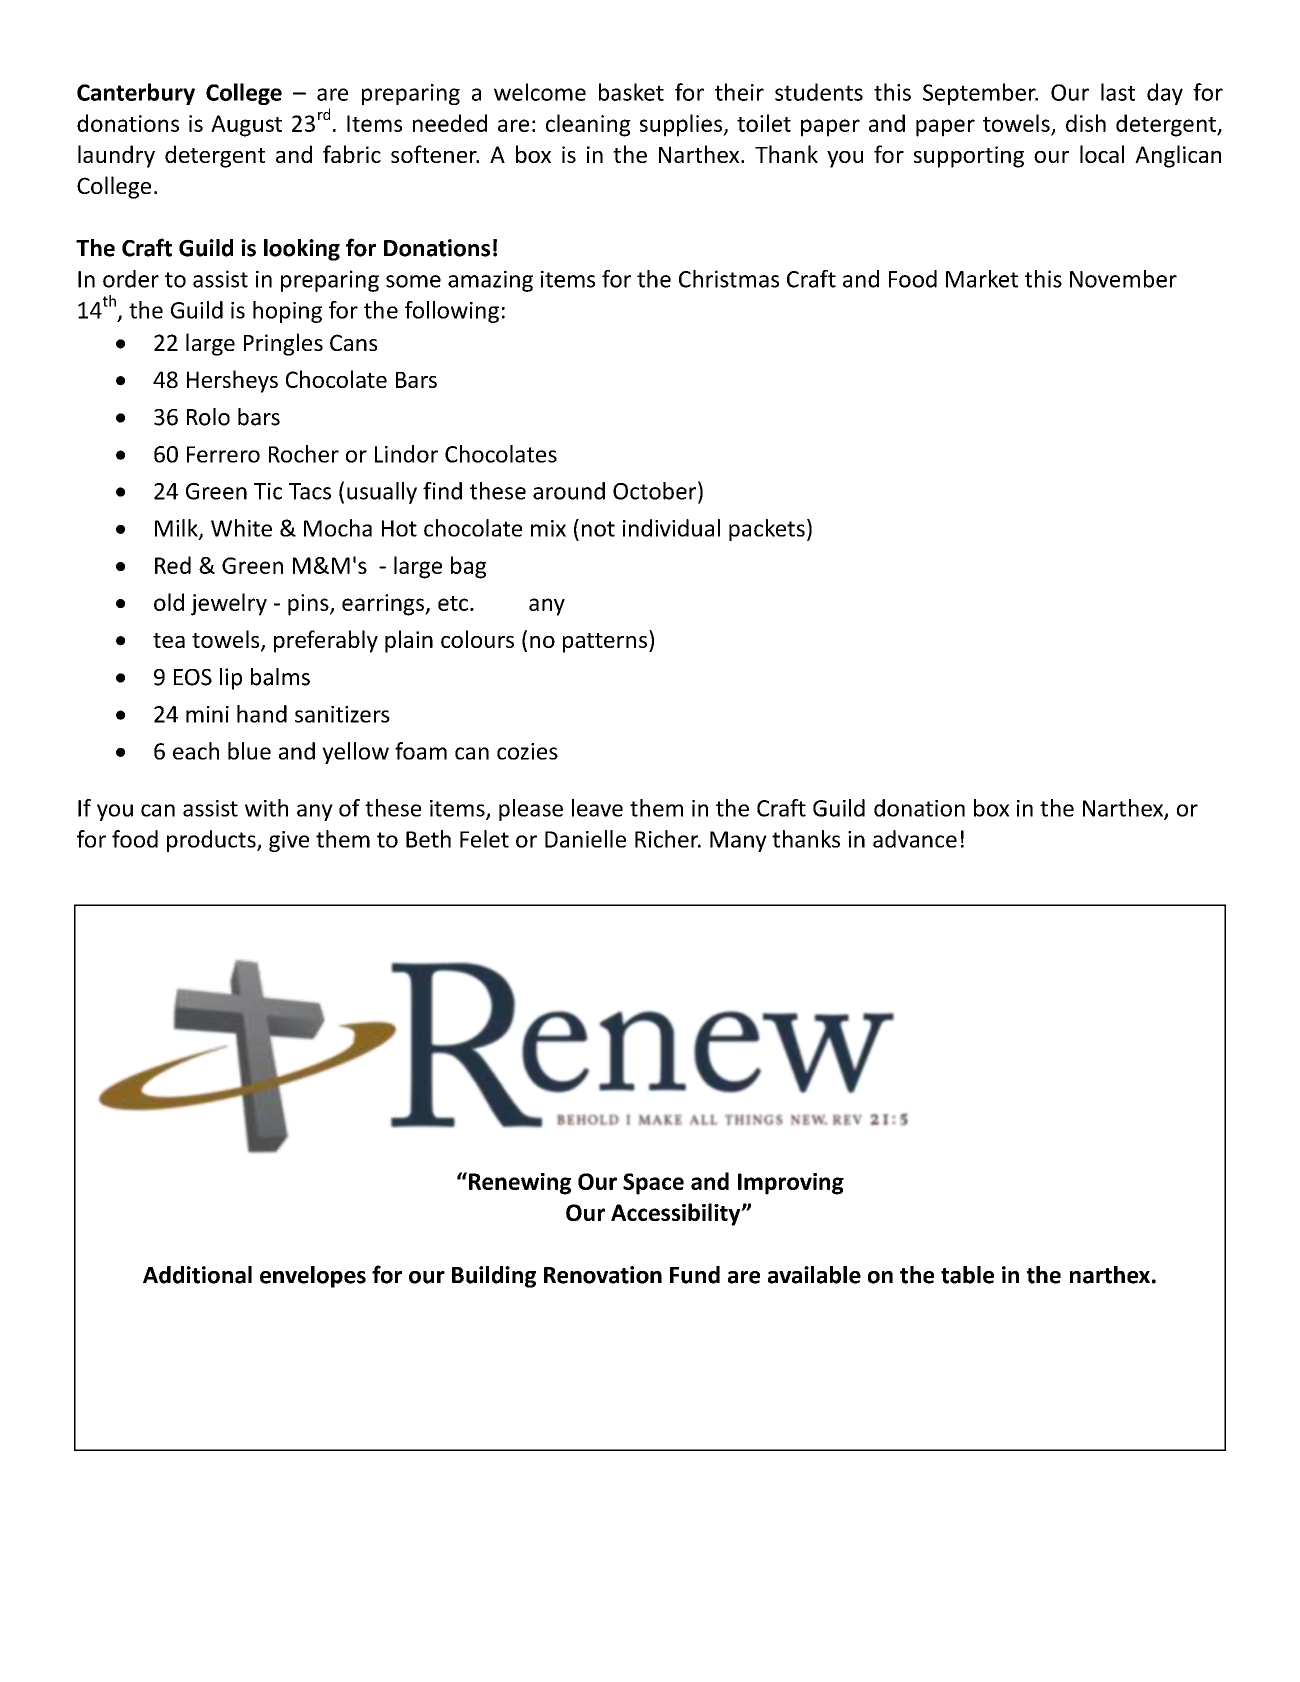  Describe the element at coordinates (268, 491) in the document. I see `Tic` at that location.
